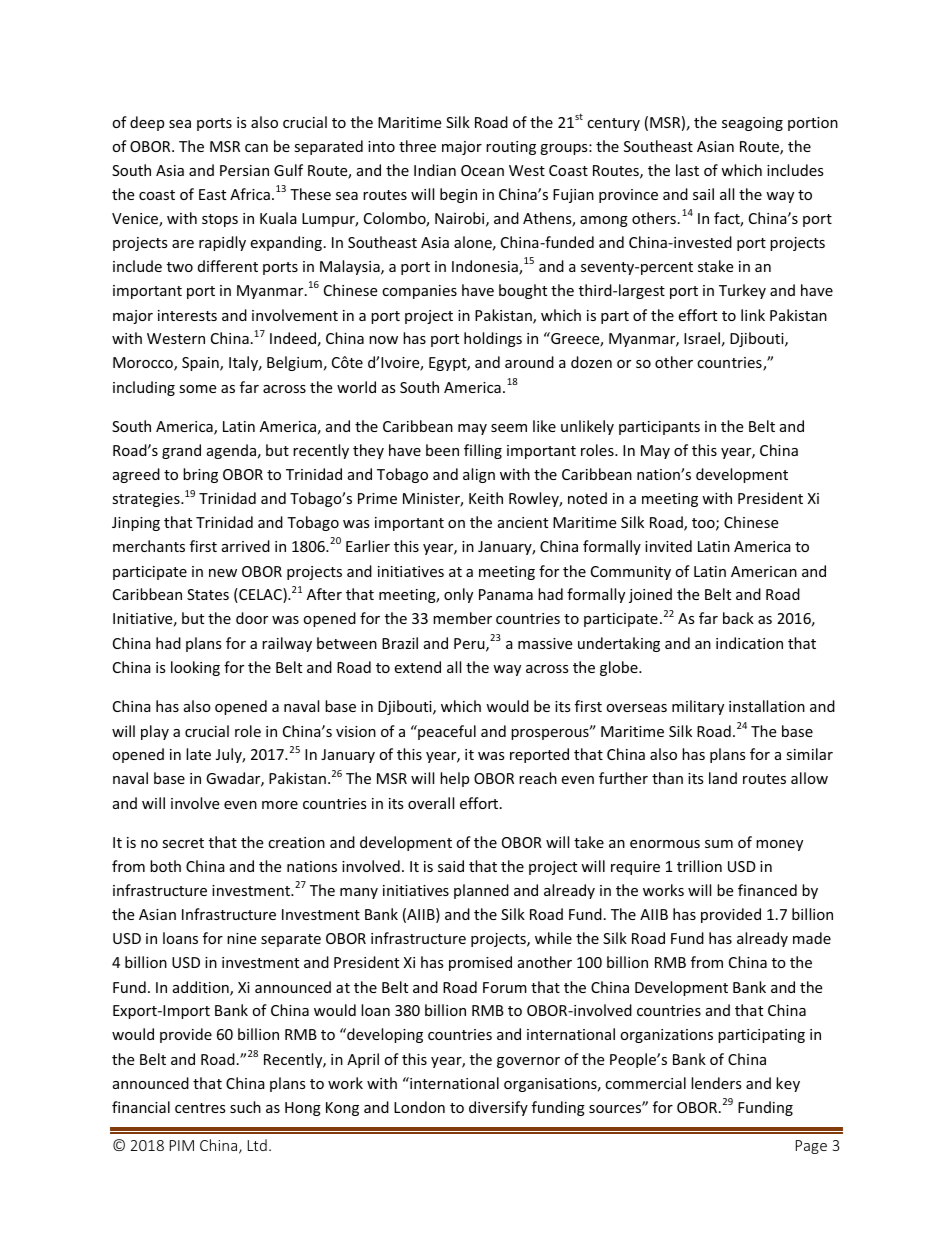 The height and width of the screenshot is (1233, 952). What do you see at coordinates (482, 170) in the screenshot?
I see `Ocean` at bounding box center [482, 170].
